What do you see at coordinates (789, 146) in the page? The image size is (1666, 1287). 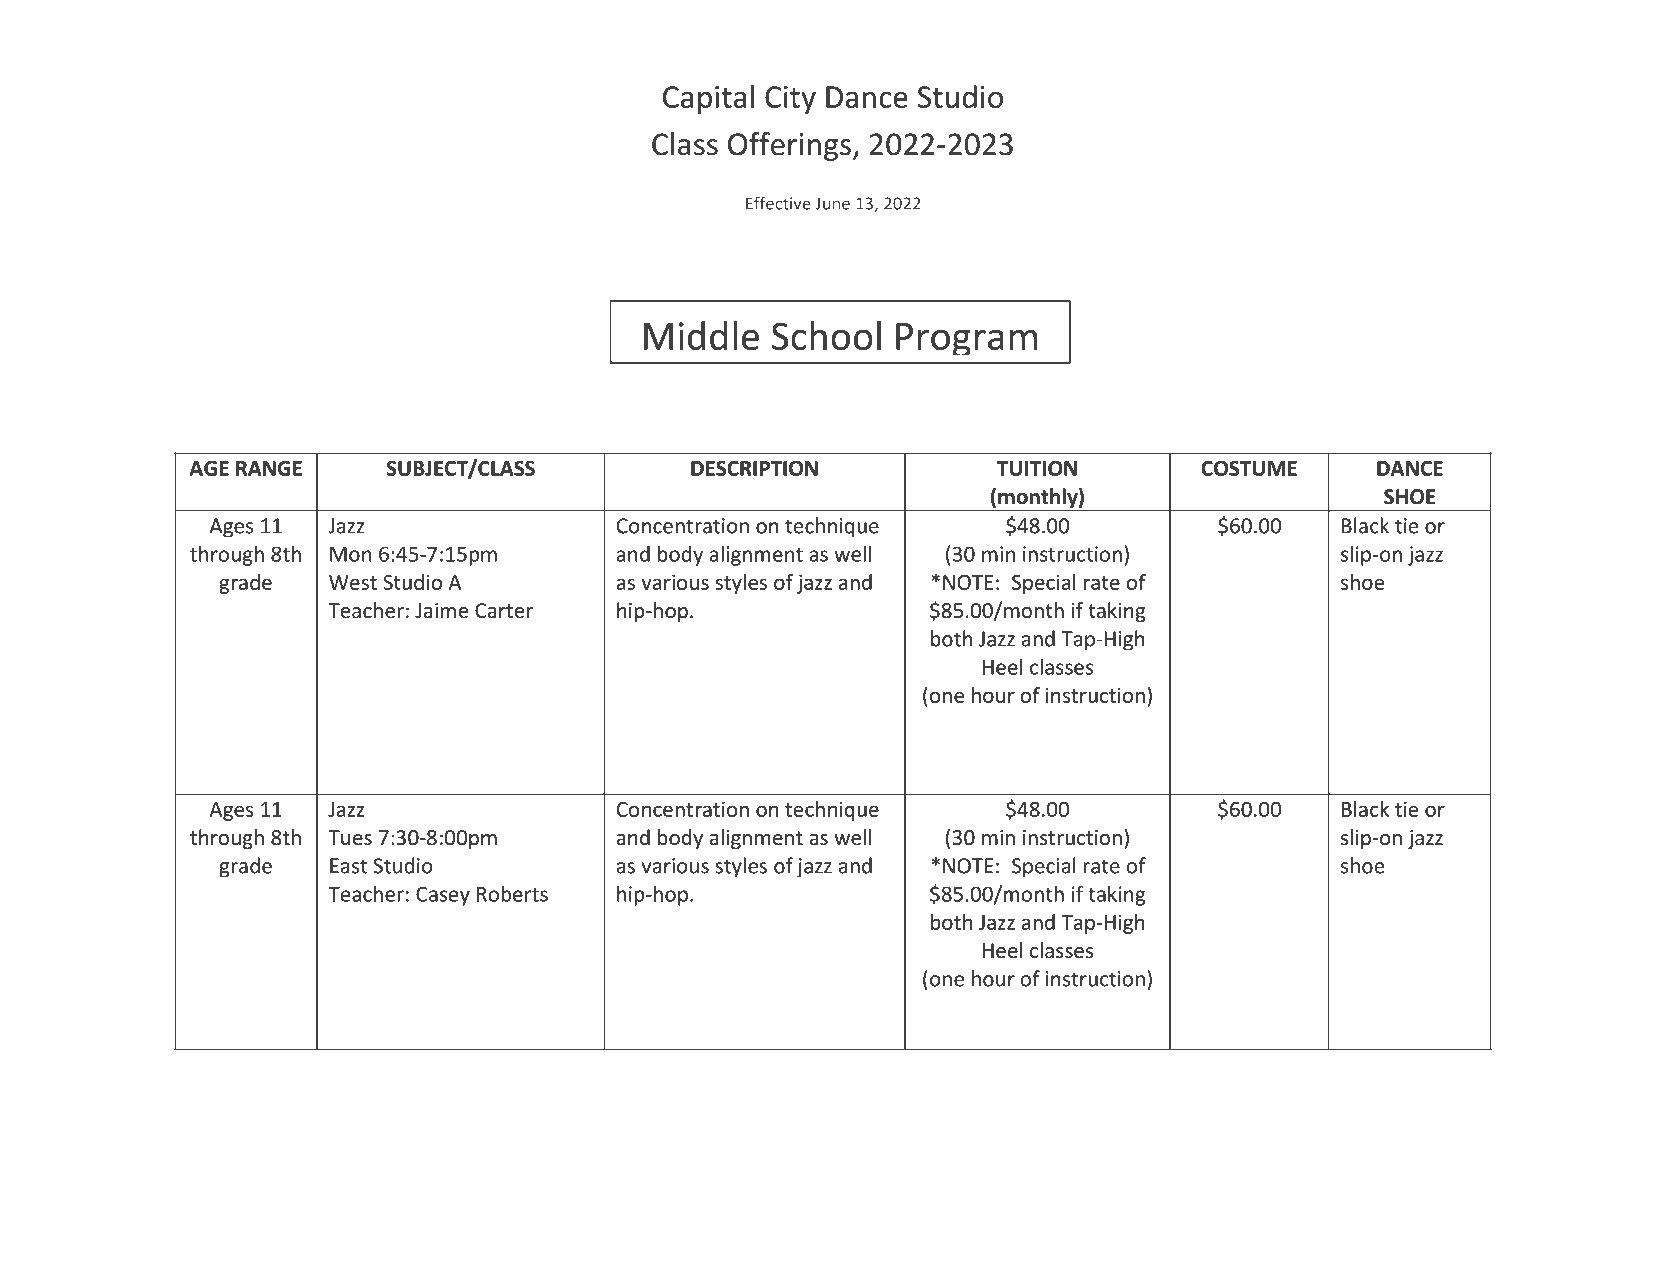 I see `Offerings` at bounding box center [789, 146].
